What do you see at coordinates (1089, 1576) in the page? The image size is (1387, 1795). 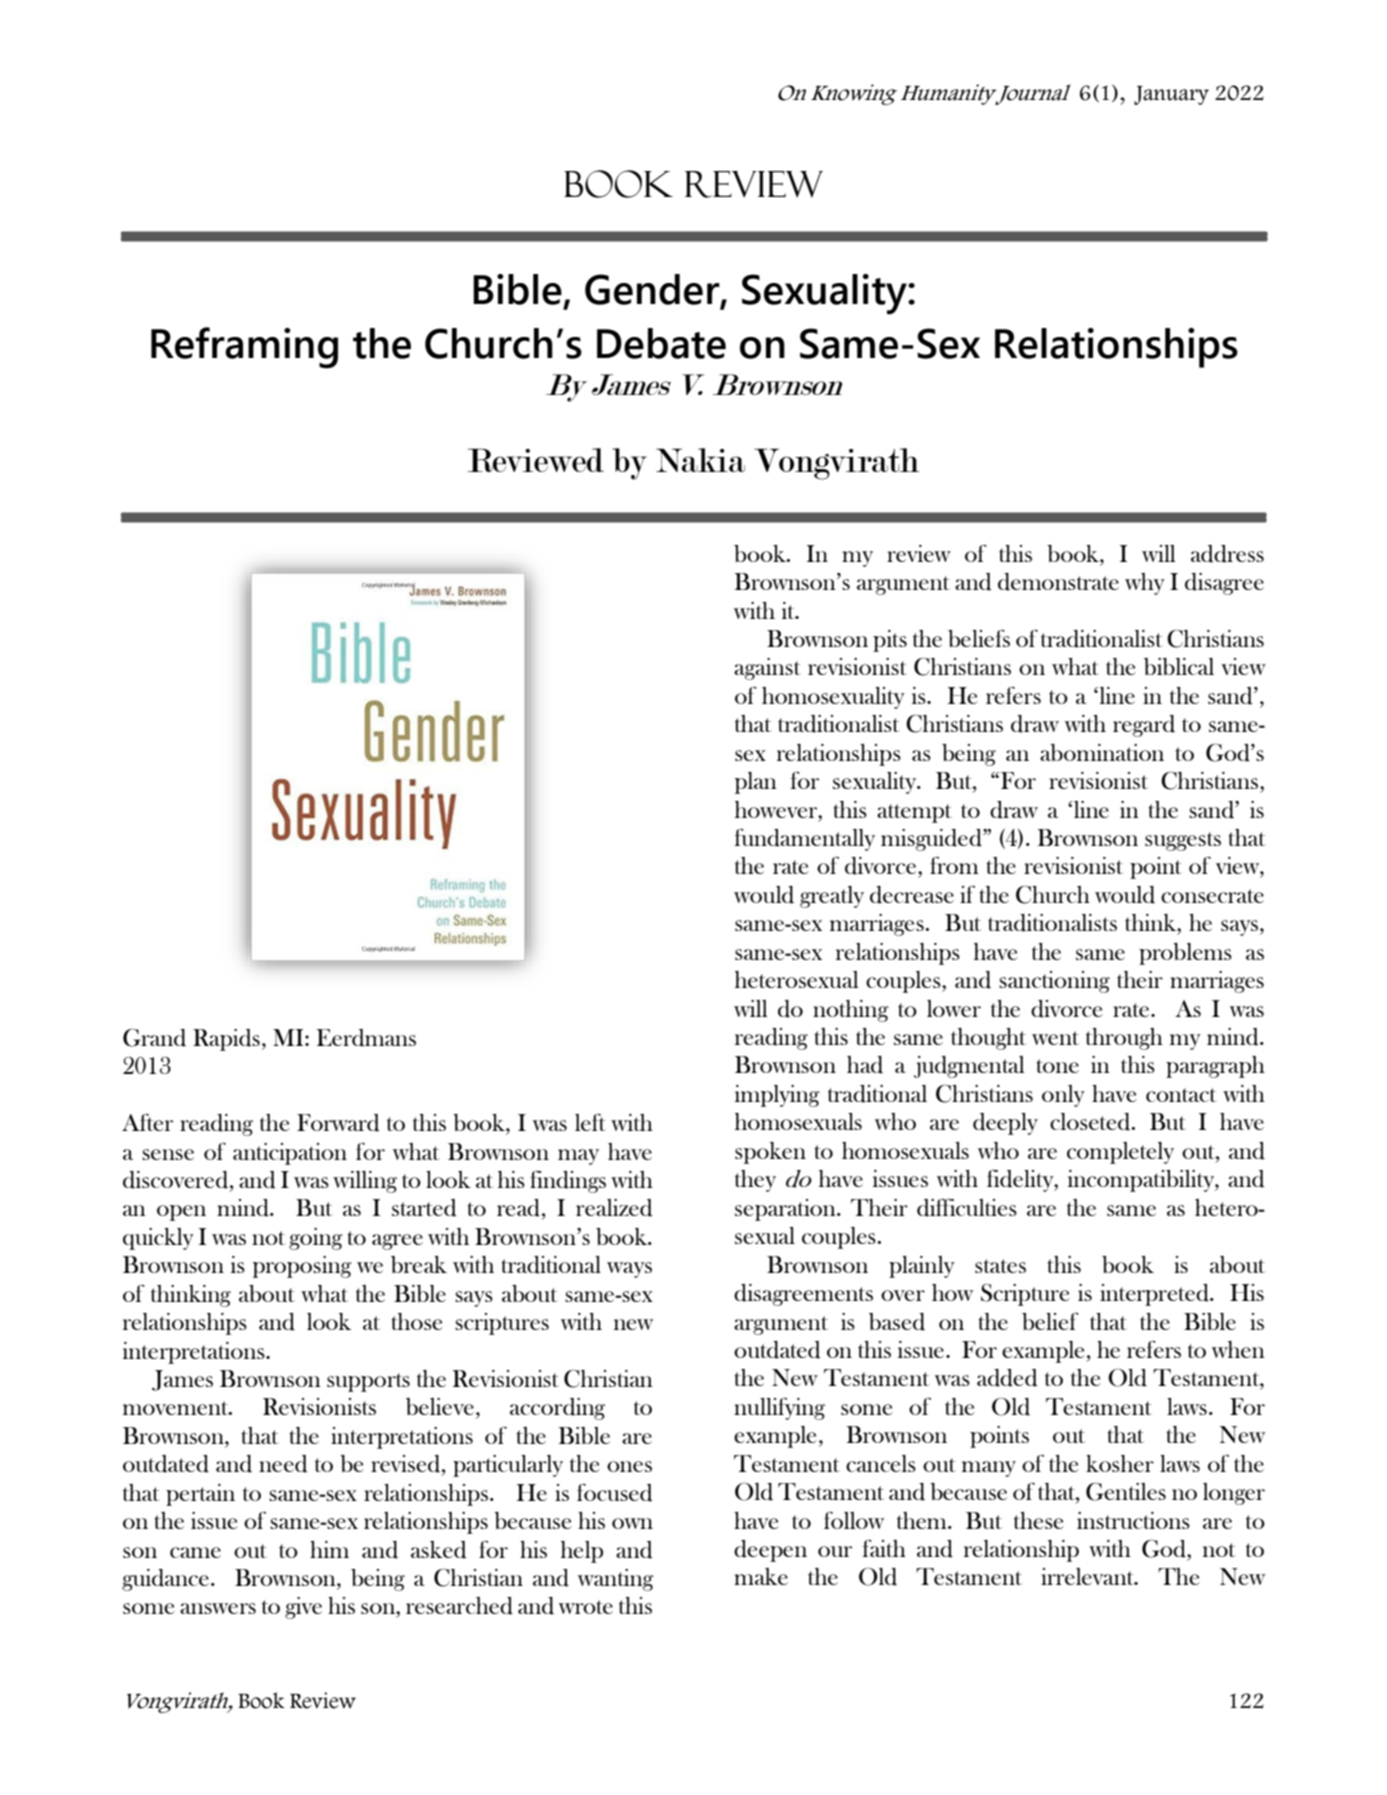 I see `irrelevant` at bounding box center [1089, 1576].
